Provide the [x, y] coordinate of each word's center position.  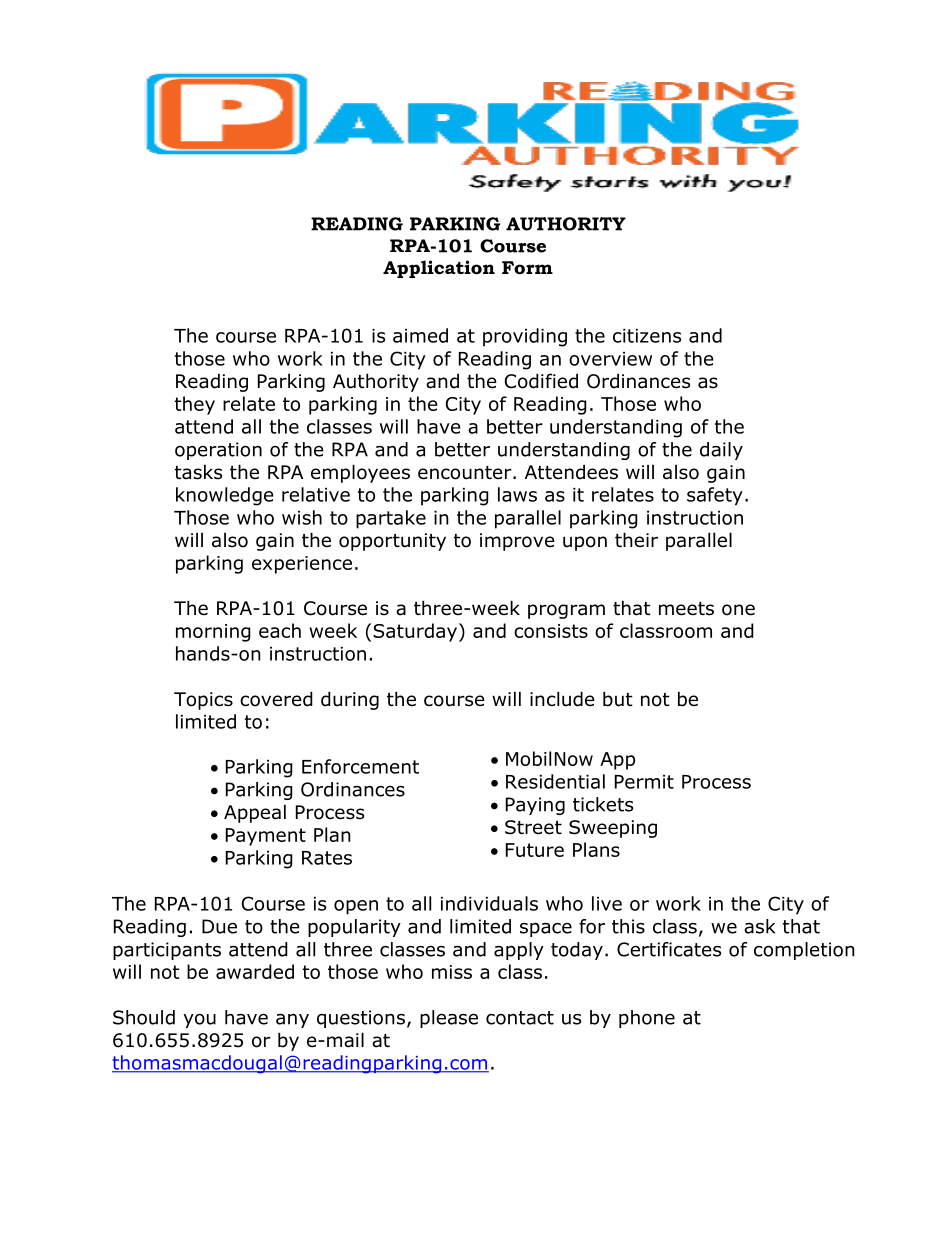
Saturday [415, 632]
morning [213, 633]
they [195, 405]
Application [439, 269]
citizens [647, 336]
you [199, 1020]
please [449, 1019]
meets [686, 609]
